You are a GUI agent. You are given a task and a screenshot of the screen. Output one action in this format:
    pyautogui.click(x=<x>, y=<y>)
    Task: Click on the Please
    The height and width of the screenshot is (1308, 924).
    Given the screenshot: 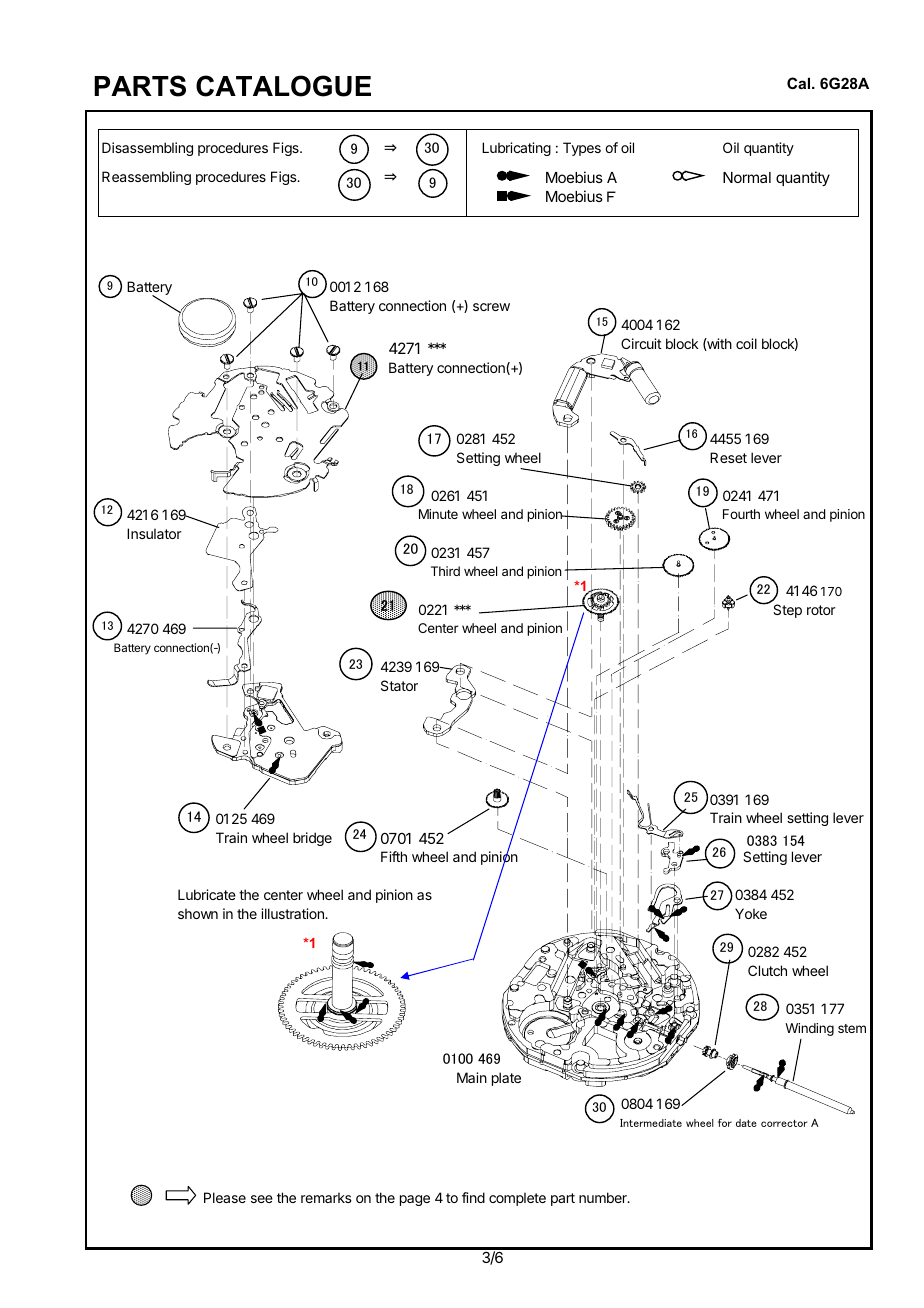 What is the action you would take?
    pyautogui.click(x=225, y=1197)
